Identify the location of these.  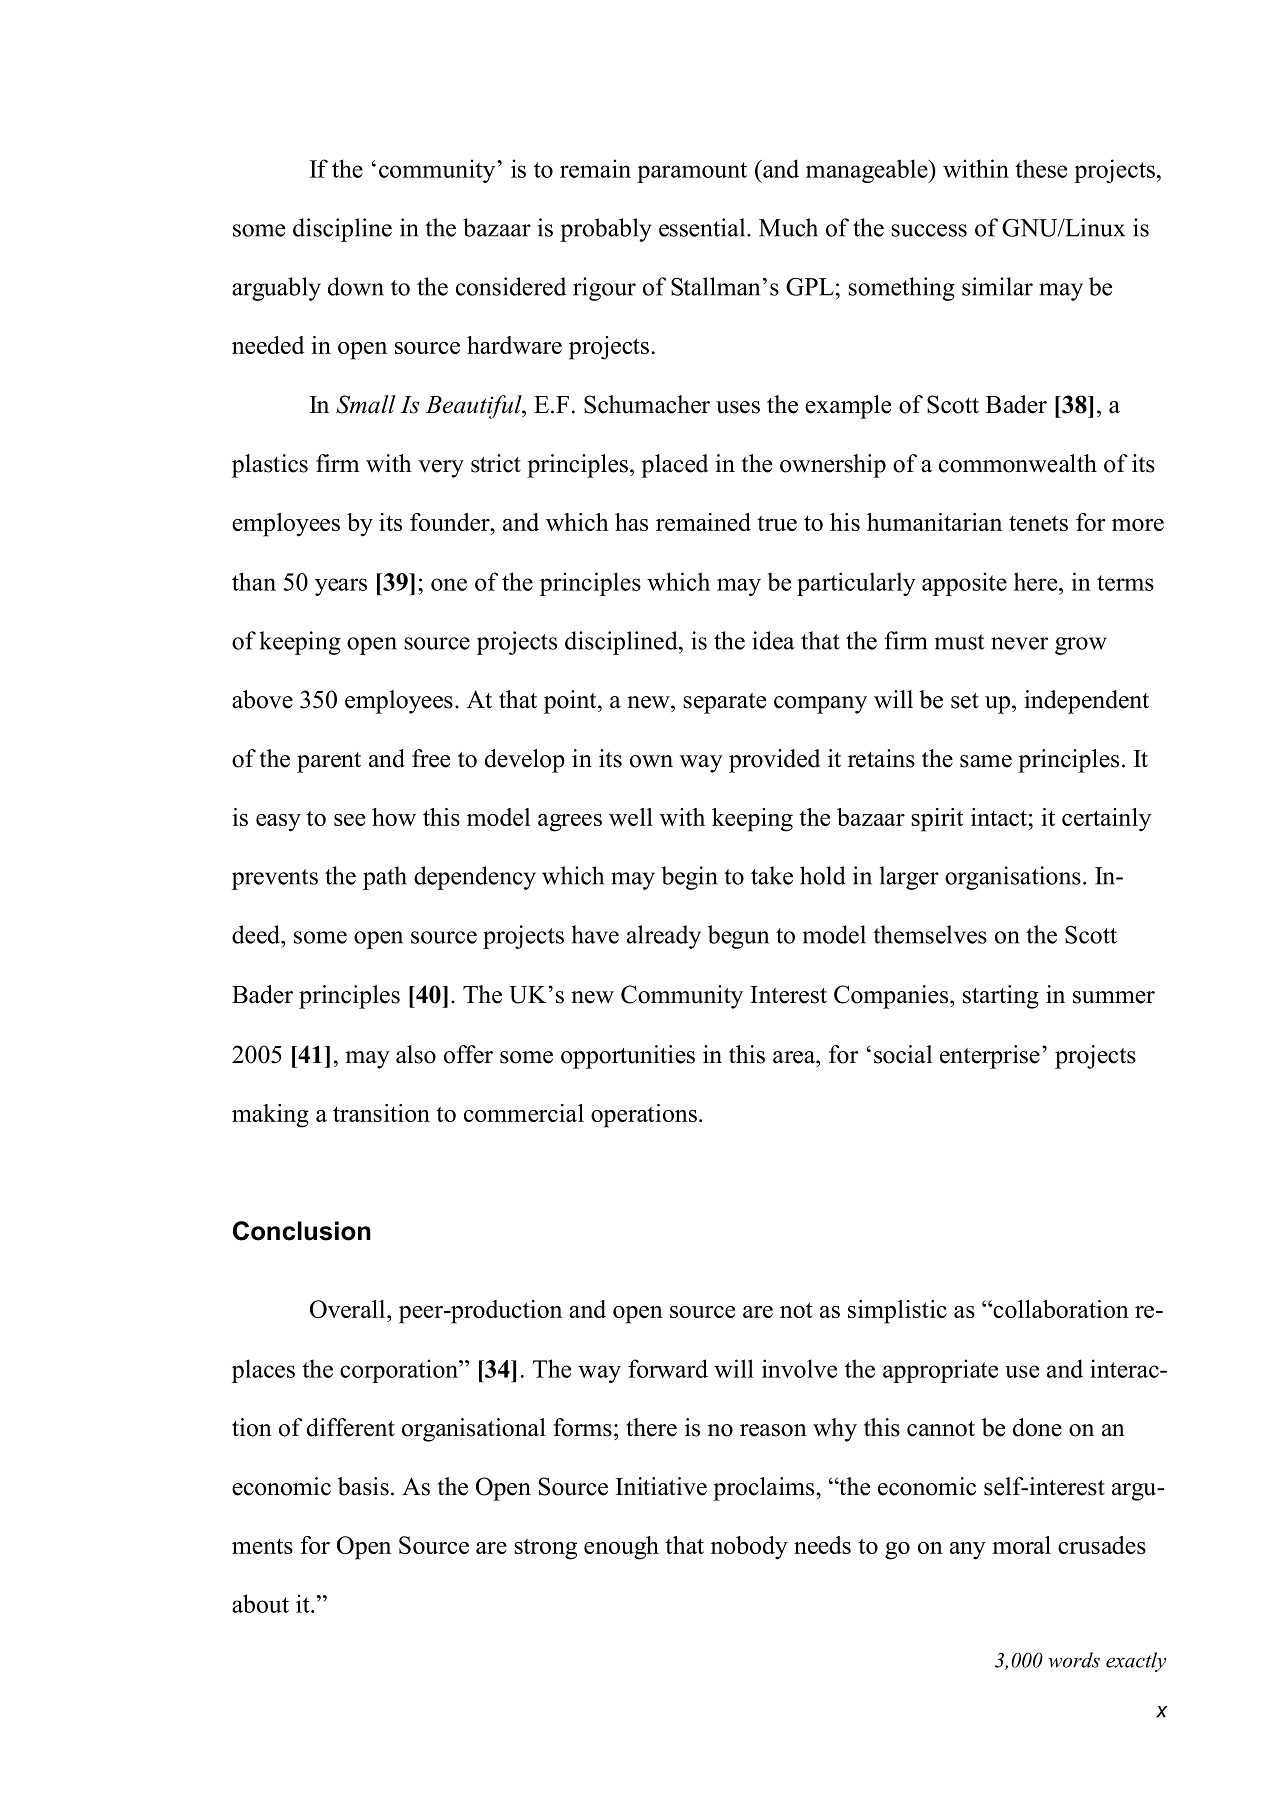
(1041, 168).
